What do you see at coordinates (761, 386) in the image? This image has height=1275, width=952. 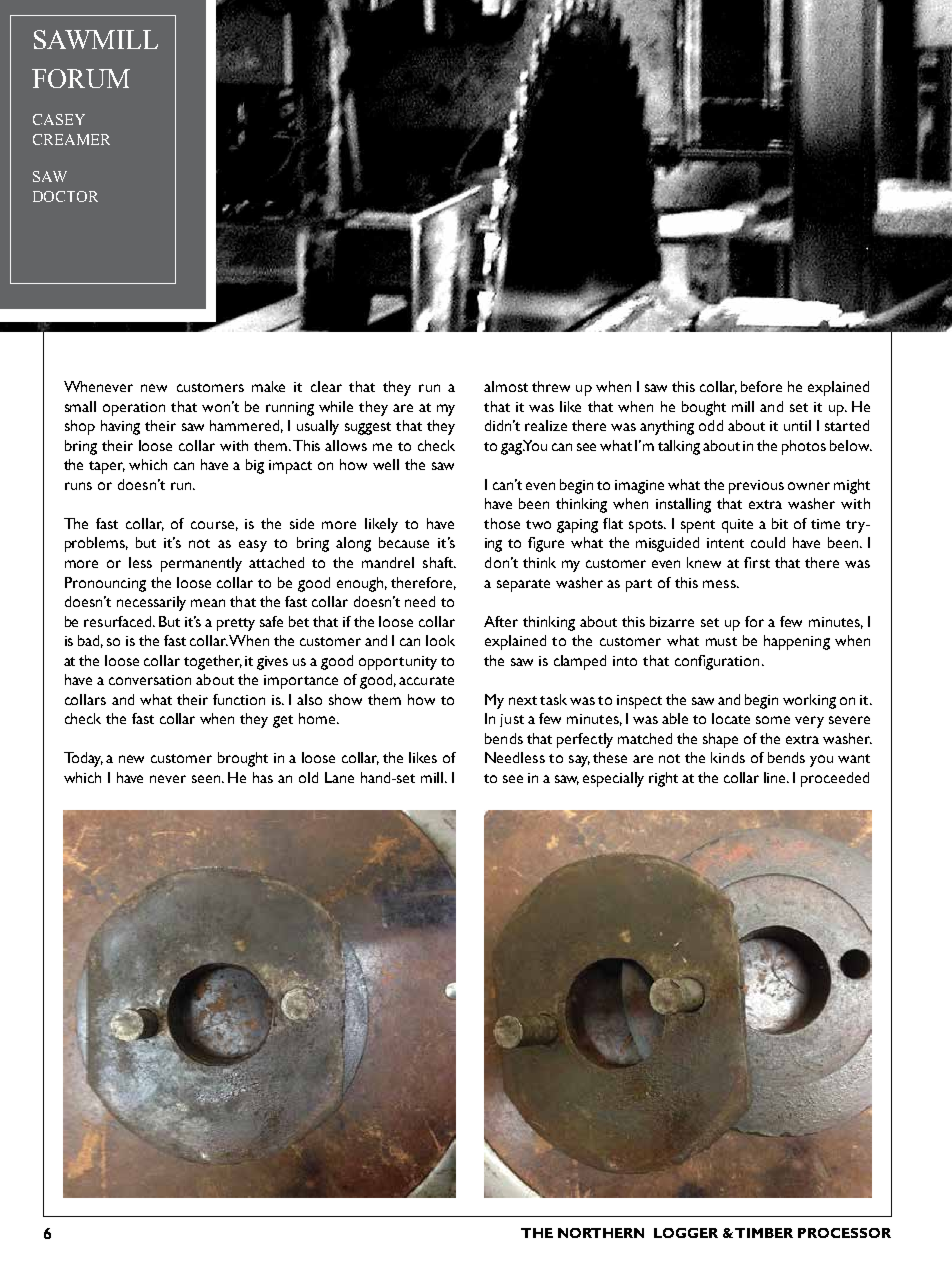 I see `before` at bounding box center [761, 386].
